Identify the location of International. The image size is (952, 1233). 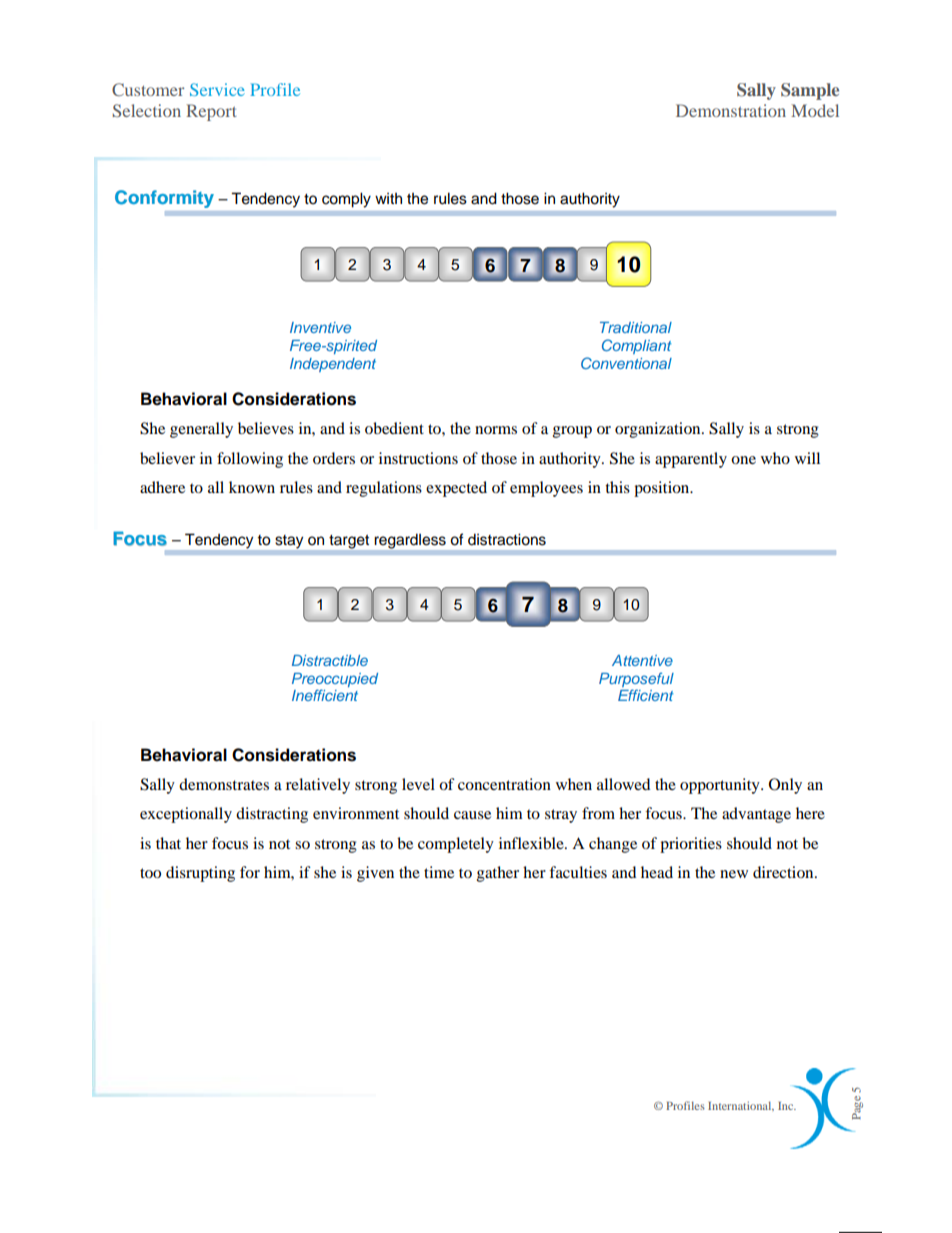
(741, 1106).
